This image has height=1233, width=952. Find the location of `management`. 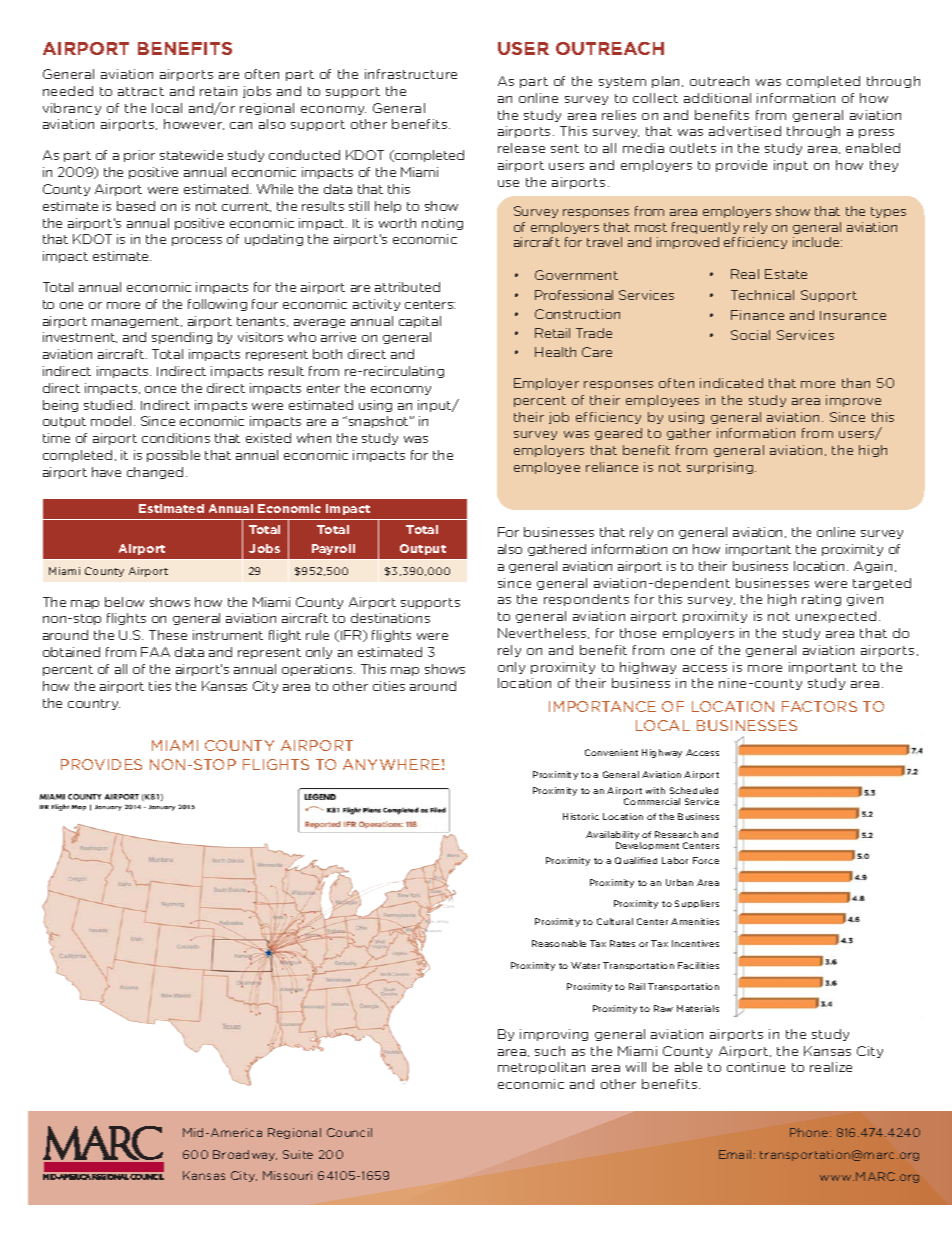

management is located at coordinates (137, 322).
